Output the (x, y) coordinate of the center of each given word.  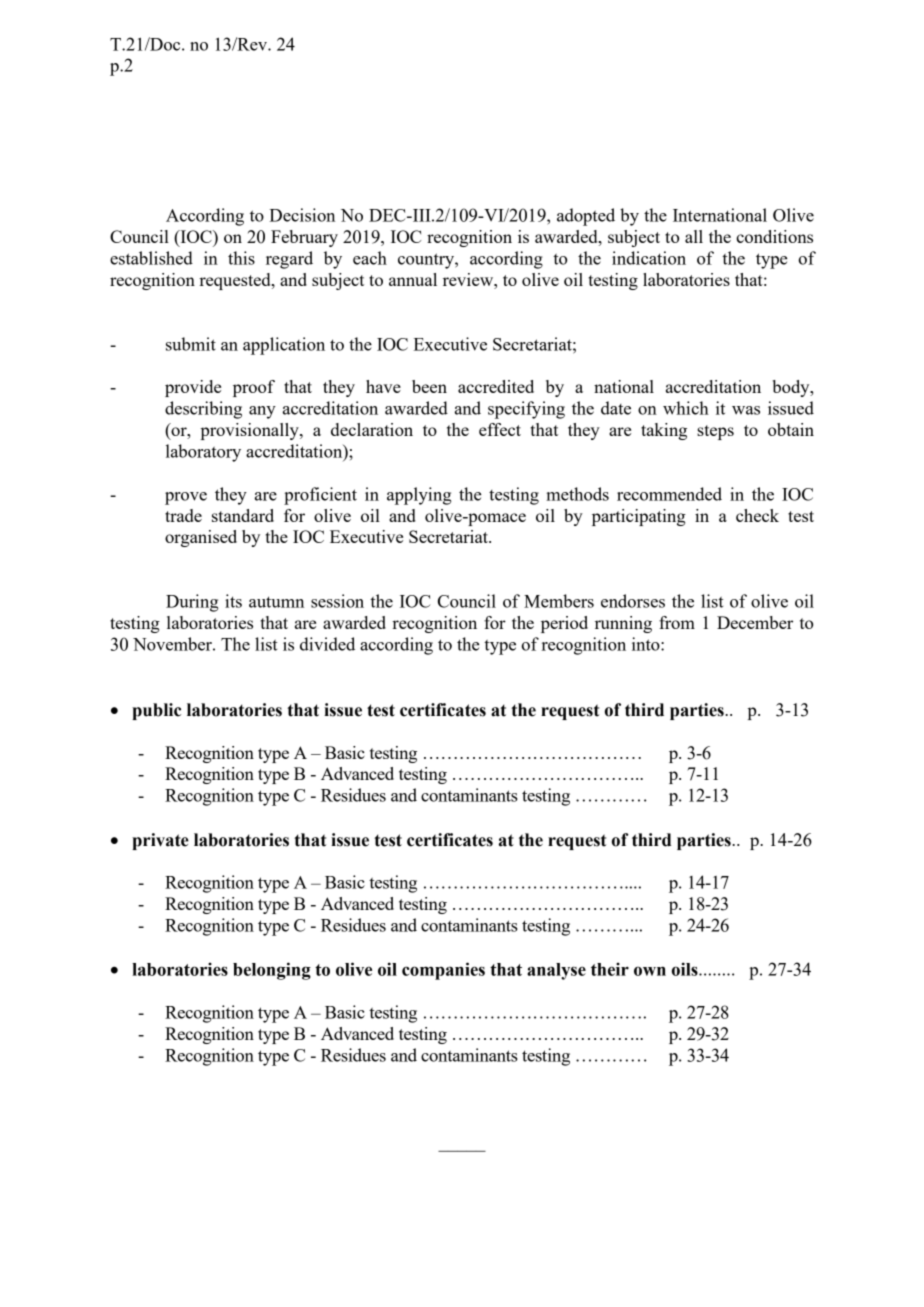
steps (715, 432)
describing (203, 410)
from (677, 622)
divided (327, 644)
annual (413, 279)
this (241, 258)
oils (686, 969)
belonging (272, 971)
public (156, 711)
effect (500, 429)
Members (559, 601)
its (233, 601)
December (755, 622)
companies (443, 971)
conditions (774, 236)
